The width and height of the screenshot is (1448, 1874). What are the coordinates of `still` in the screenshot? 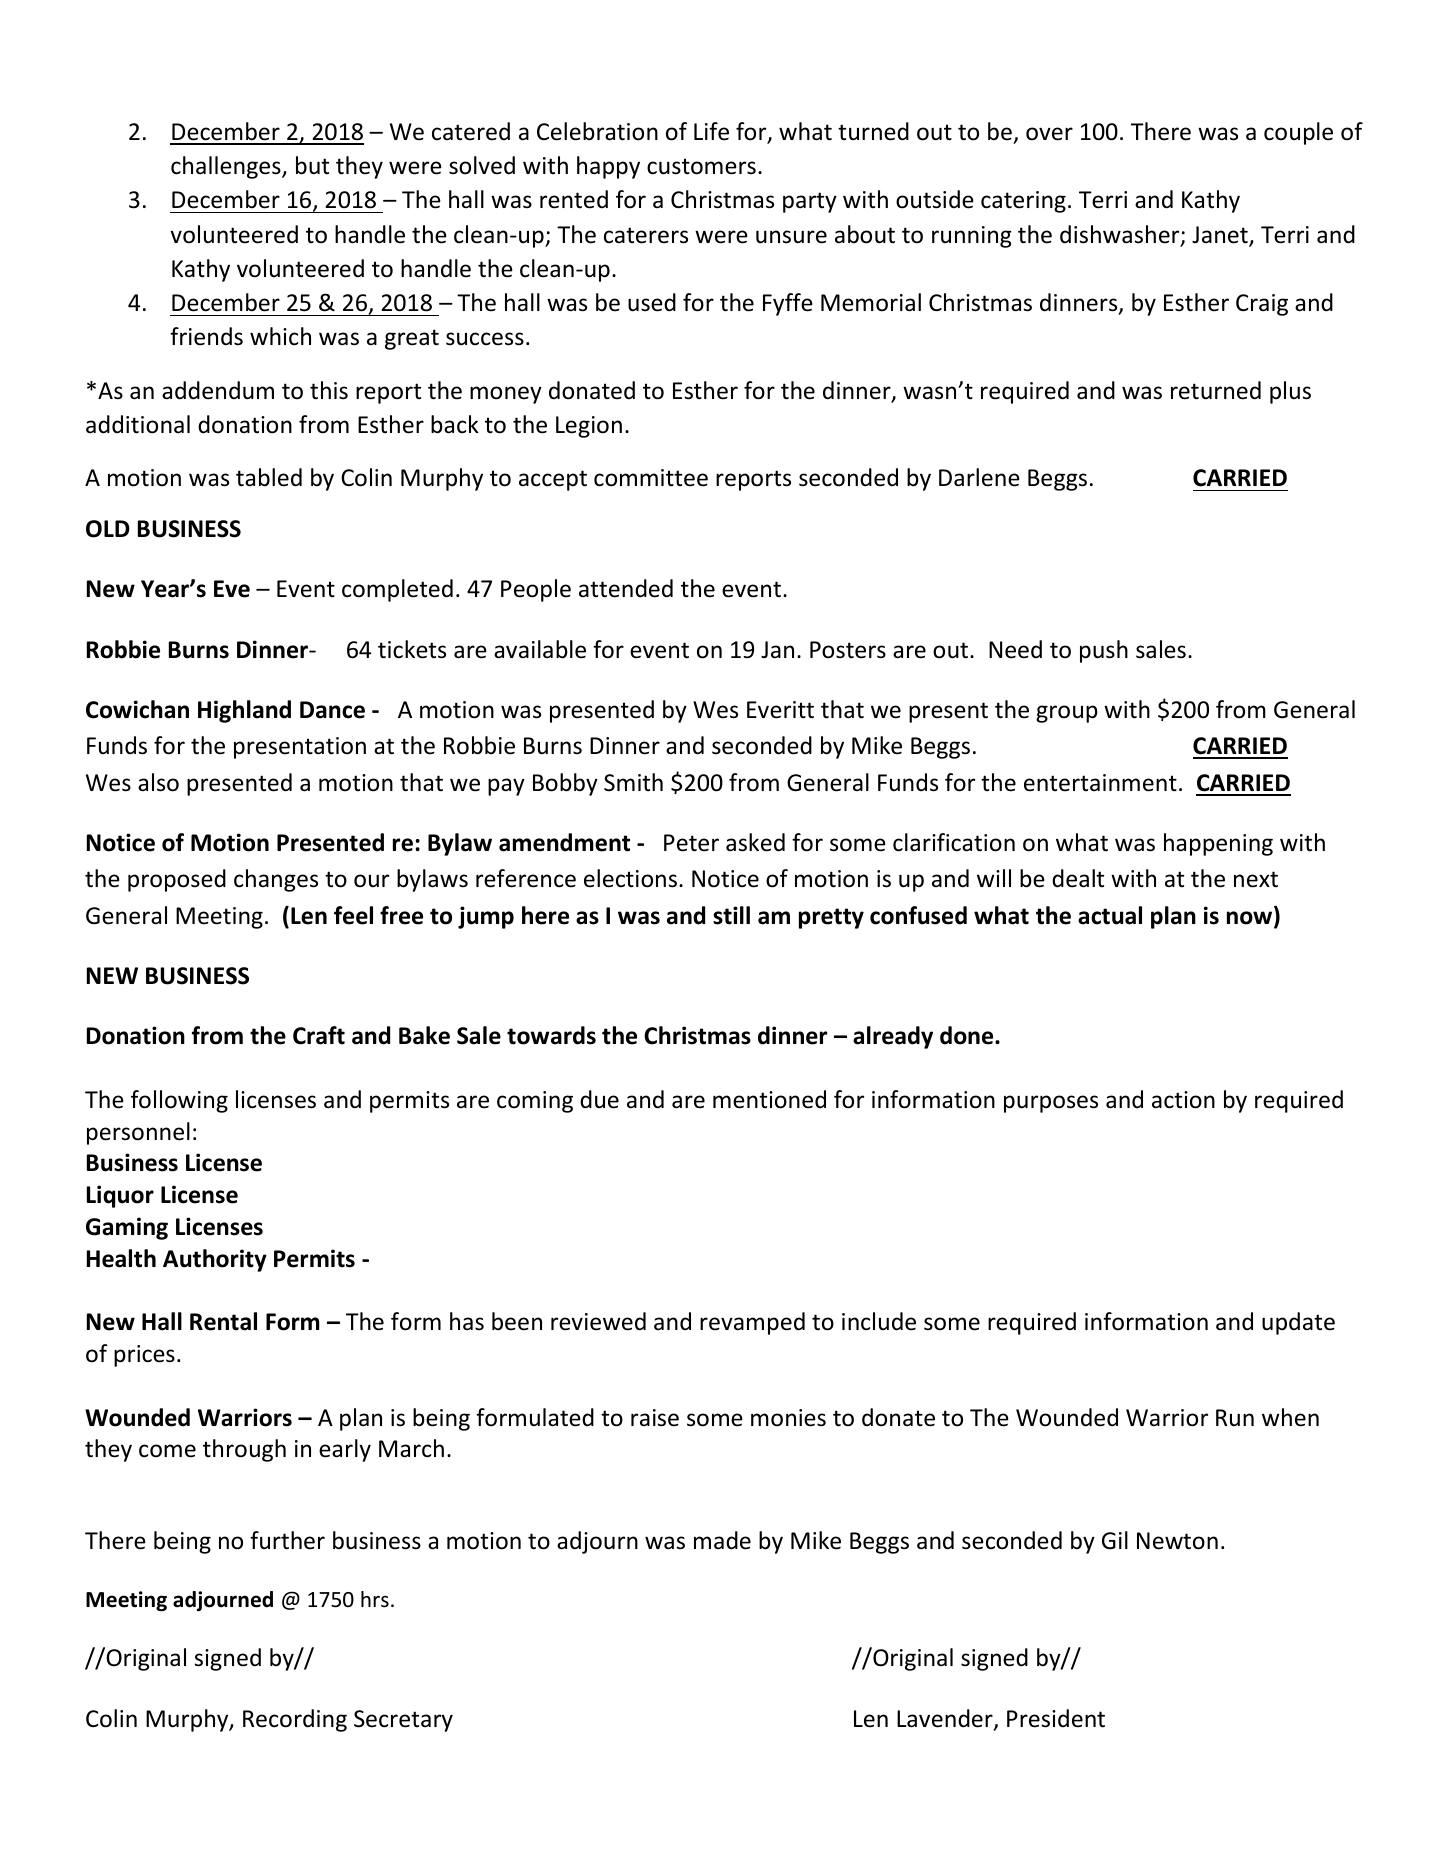 It's located at (731, 915).
